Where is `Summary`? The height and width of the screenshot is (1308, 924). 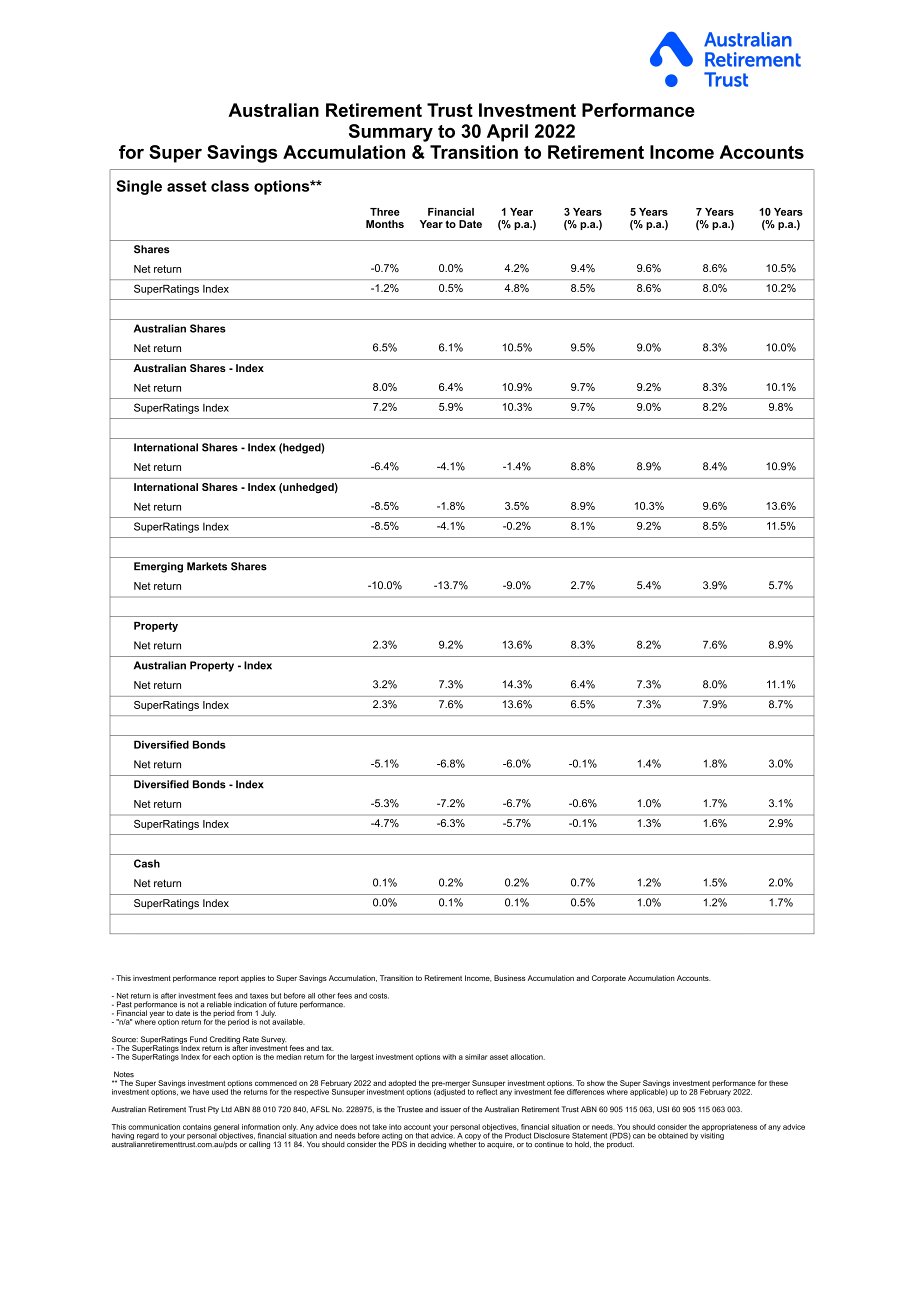
Summary is located at coordinates (391, 133).
